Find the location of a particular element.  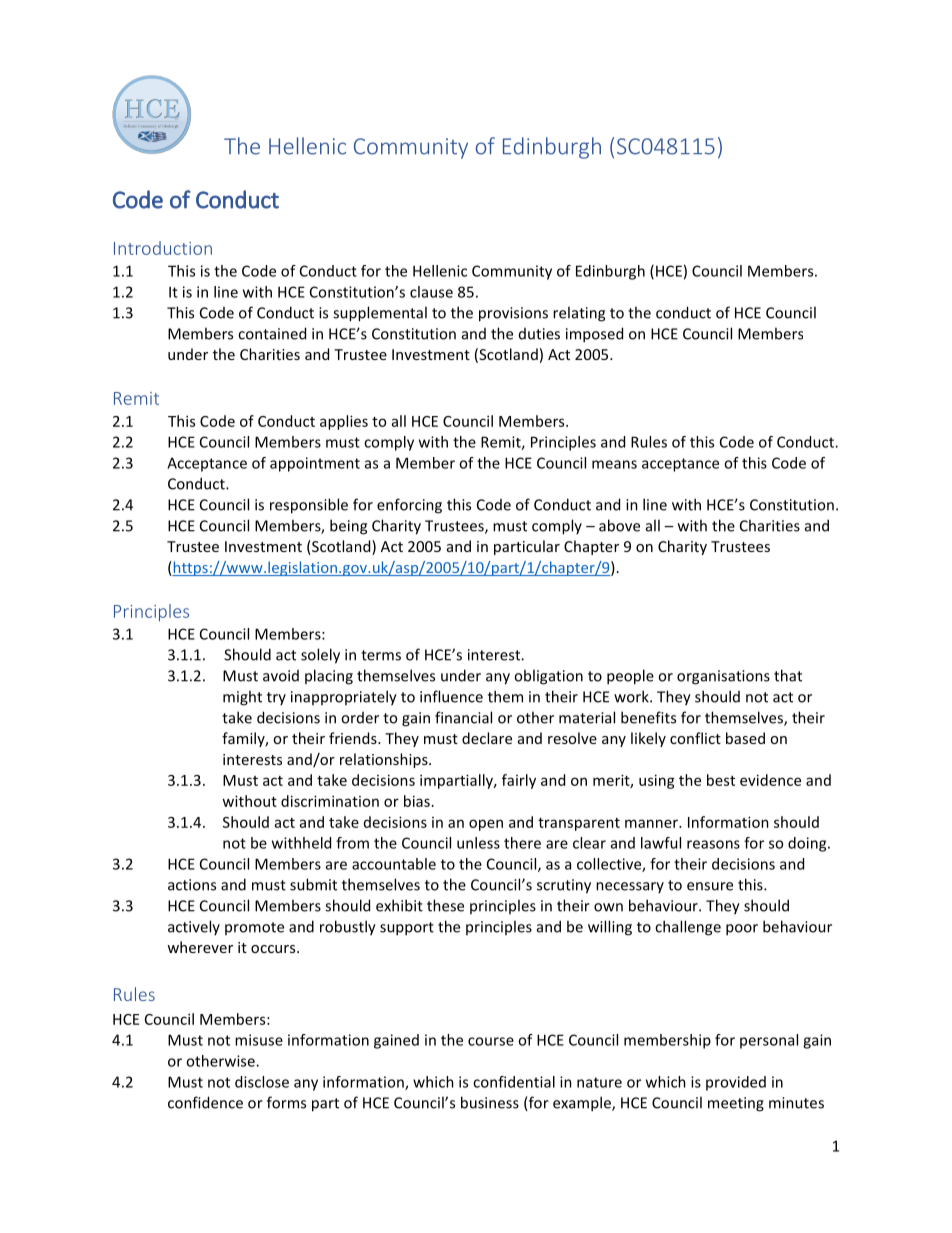

organisations is located at coordinates (723, 677).
